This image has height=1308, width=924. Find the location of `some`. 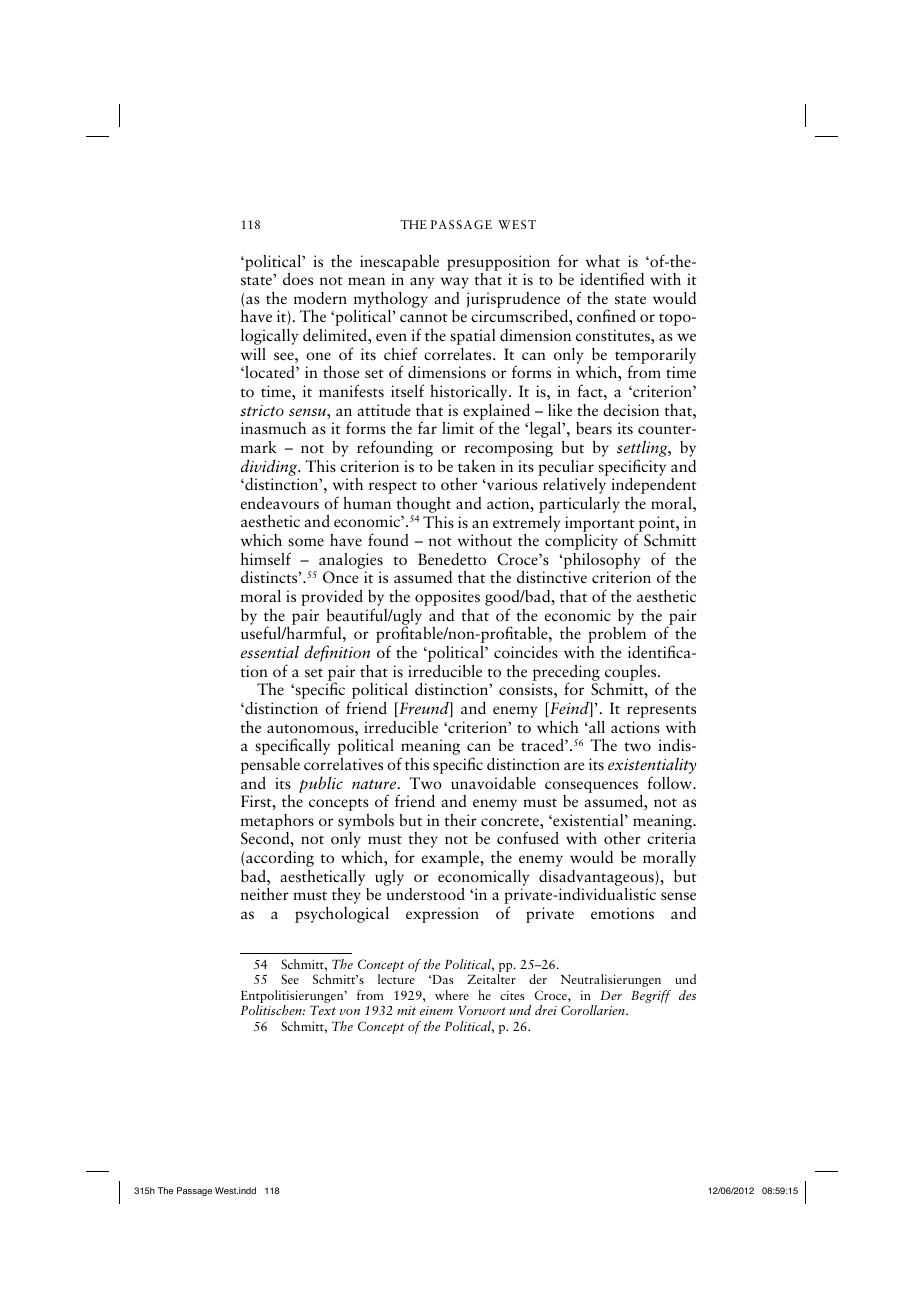

some is located at coordinates (306, 542).
